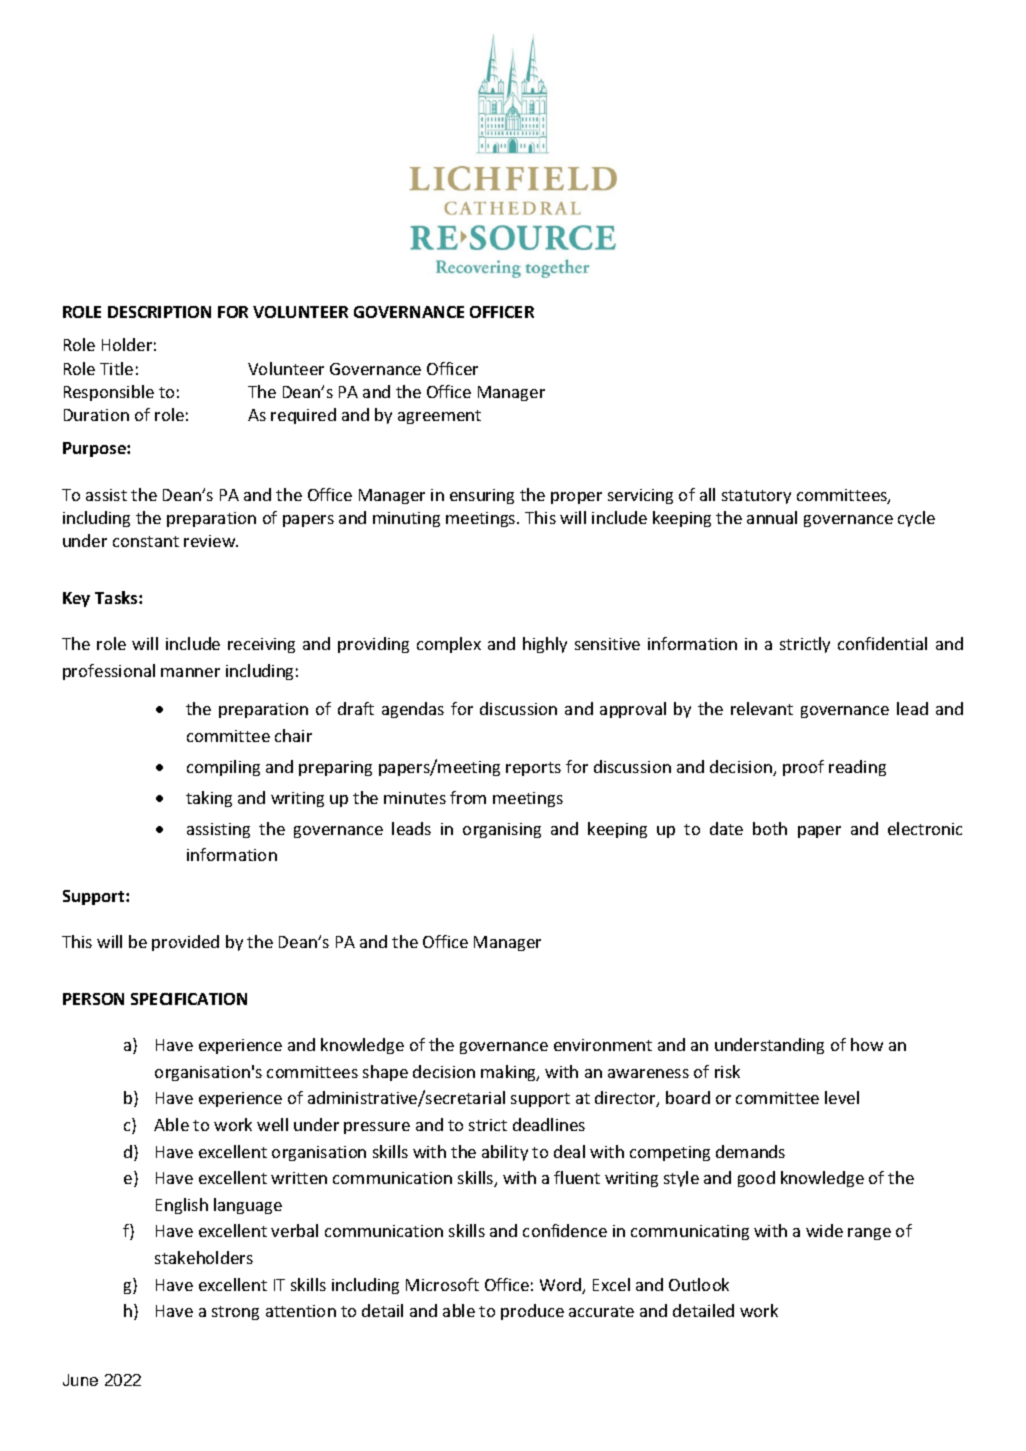 The image size is (1026, 1451). Describe the element at coordinates (189, 999) in the screenshot. I see `SPECIFICATION` at that location.
